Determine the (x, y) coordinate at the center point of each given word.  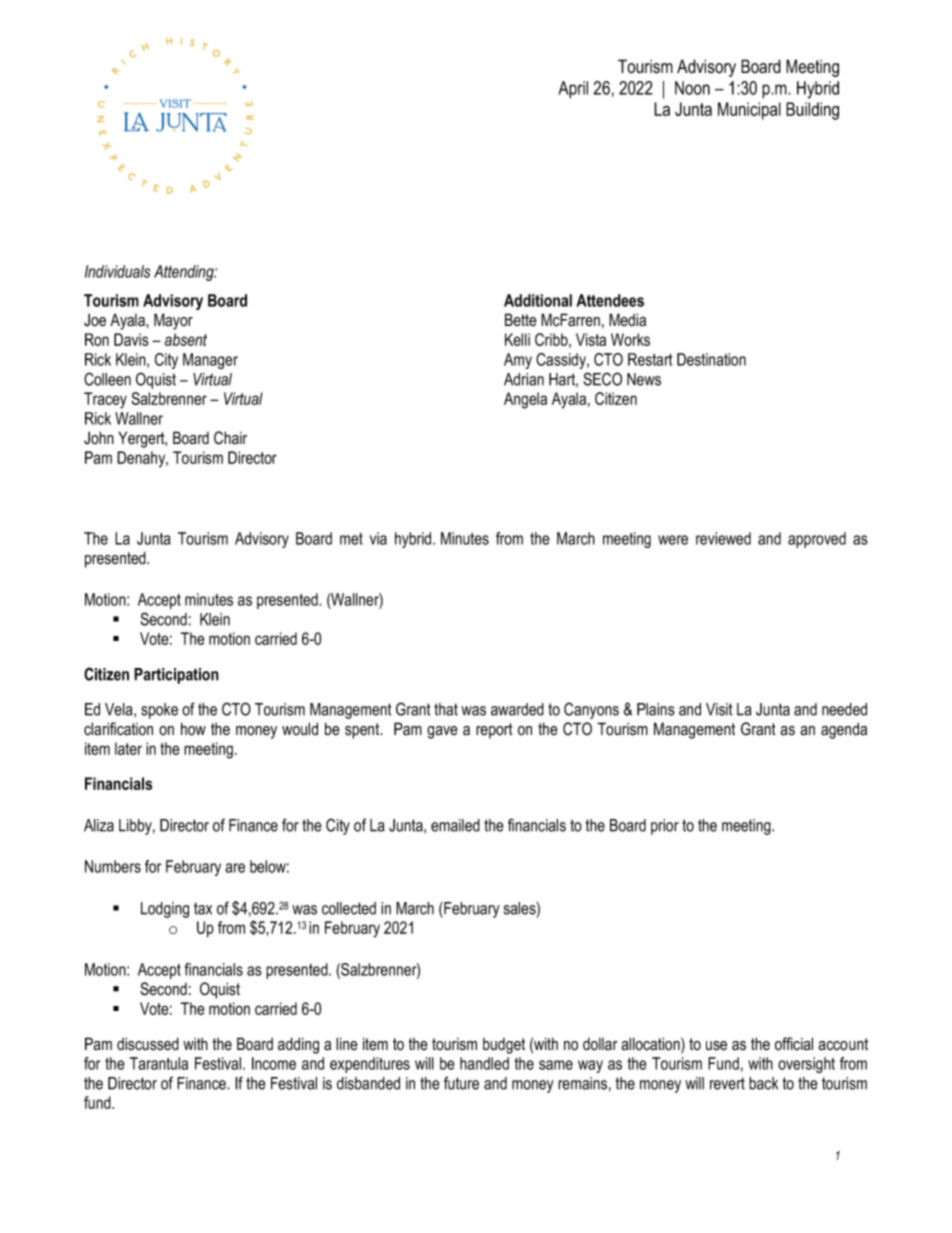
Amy (518, 361)
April (573, 90)
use (716, 1046)
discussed (148, 1044)
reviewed (723, 538)
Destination (711, 359)
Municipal (749, 111)
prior (665, 827)
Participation (176, 676)
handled (484, 1063)
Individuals (117, 271)
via (378, 538)
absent (186, 339)
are (235, 868)
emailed (455, 825)
